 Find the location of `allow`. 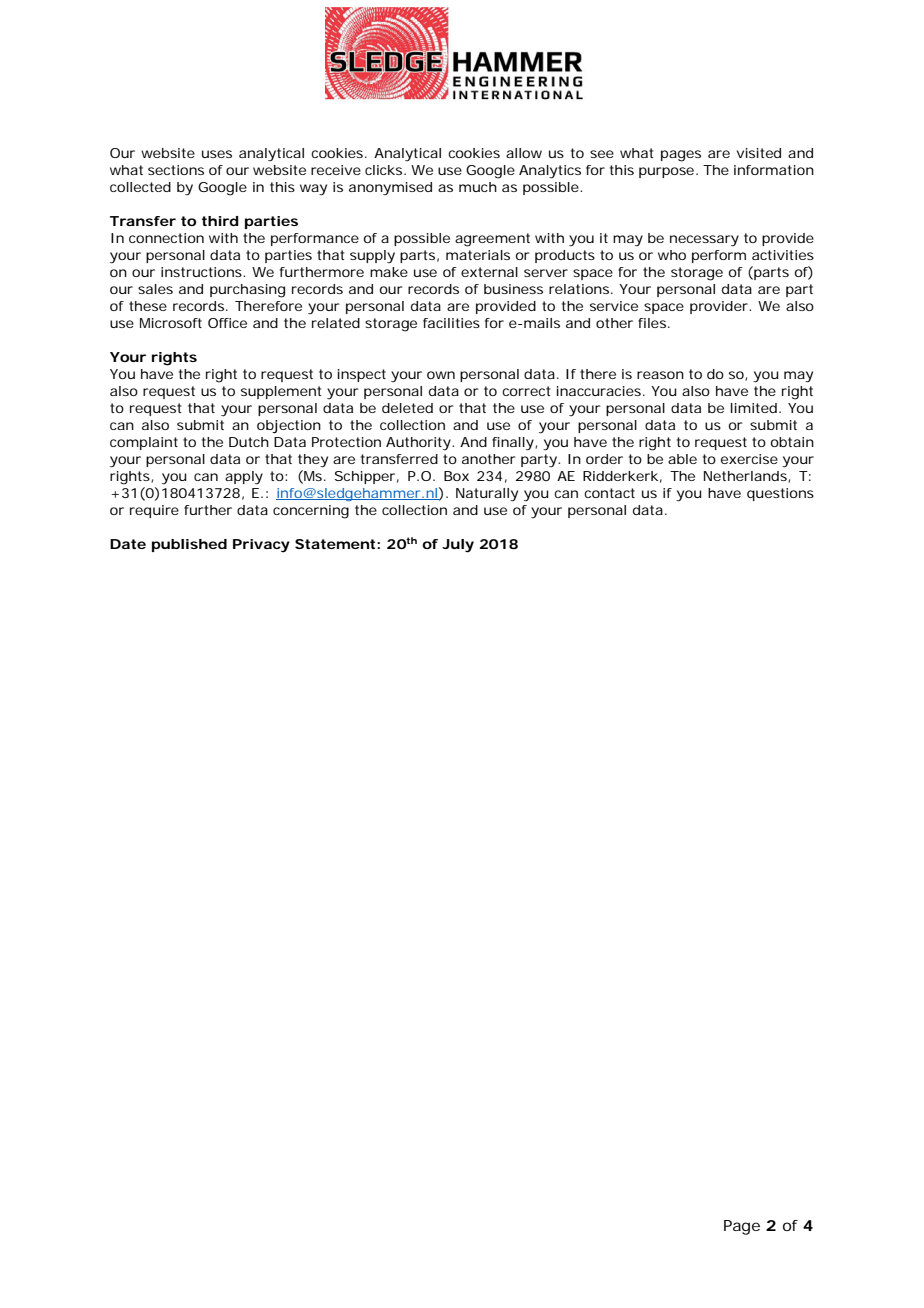

allow is located at coordinates (524, 153).
